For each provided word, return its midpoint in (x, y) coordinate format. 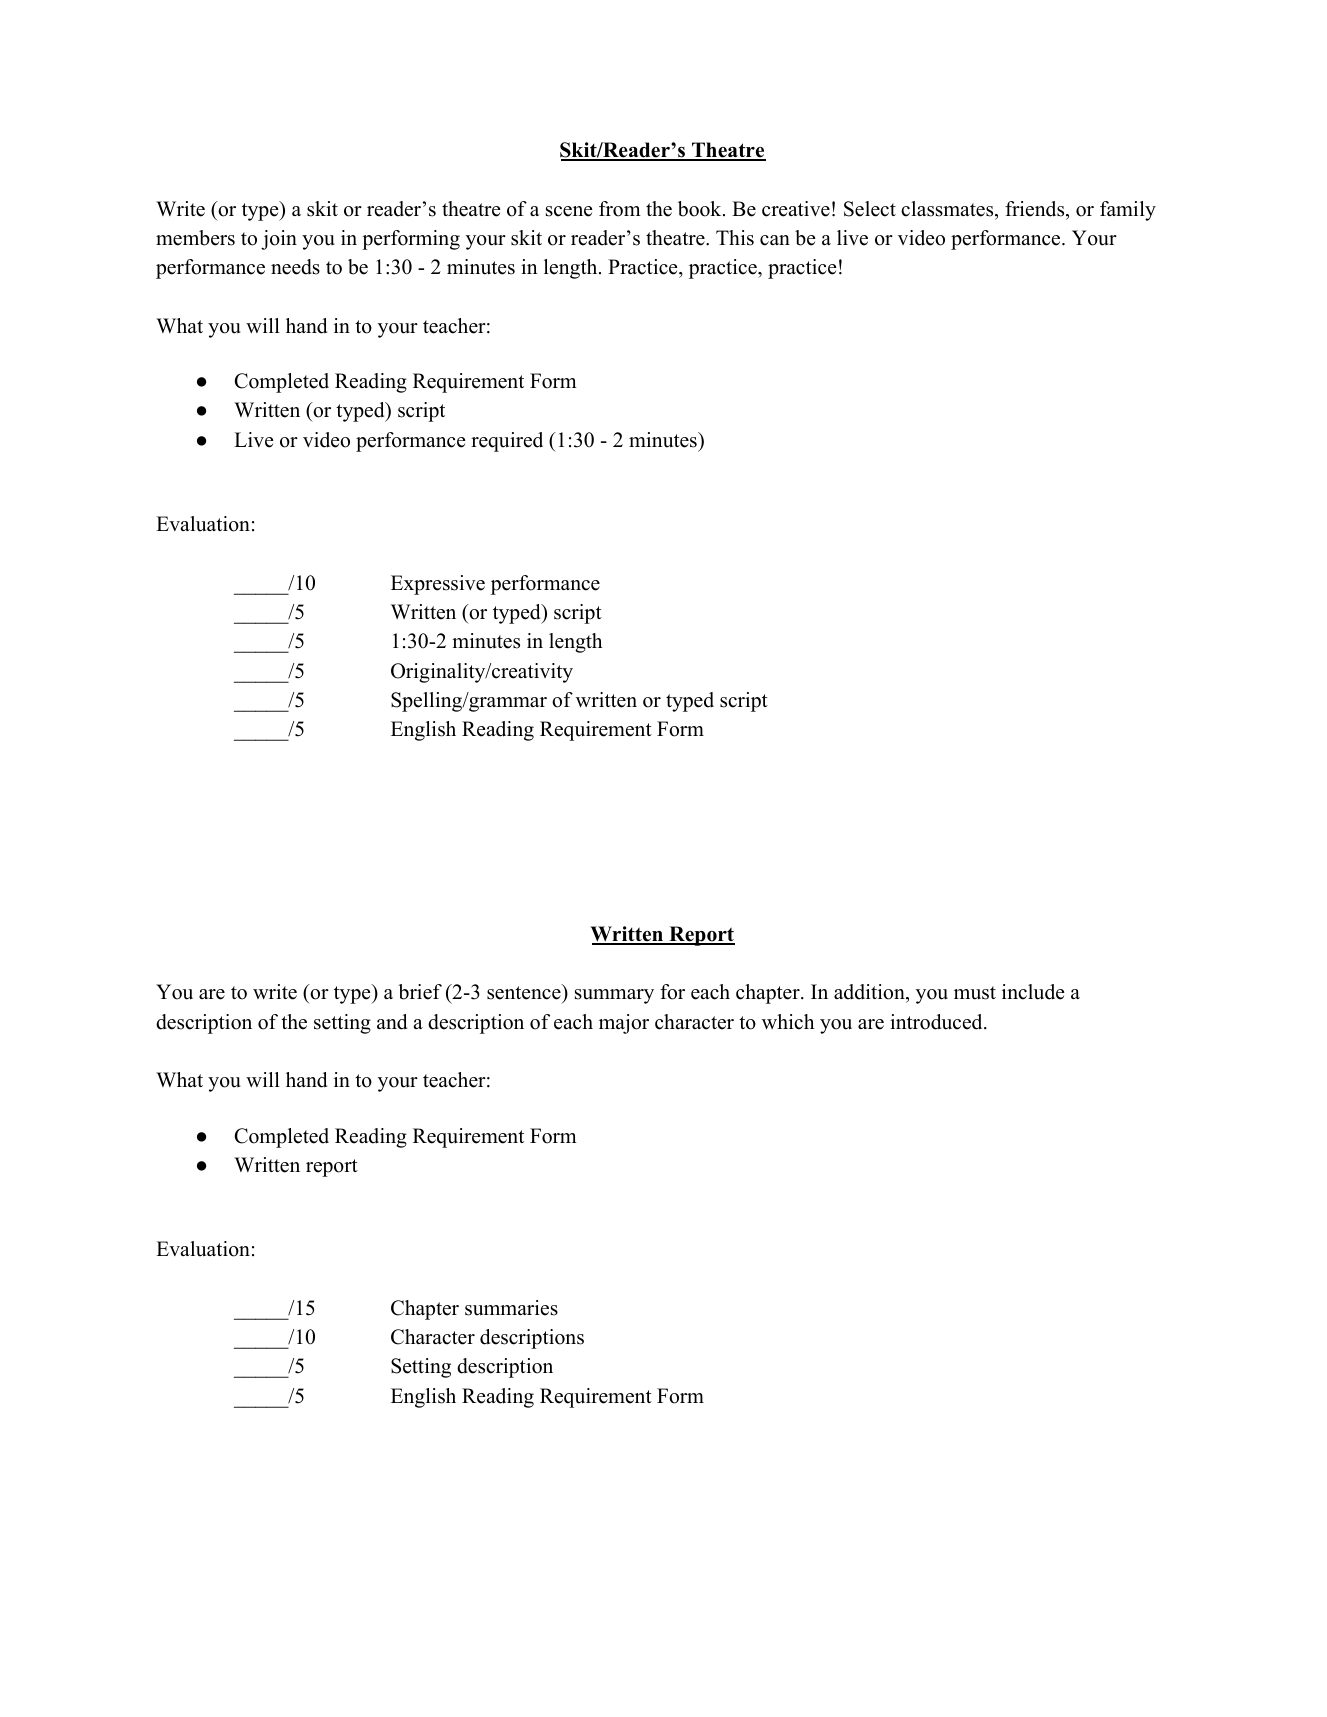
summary (614, 996)
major (624, 1024)
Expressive (438, 585)
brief (420, 992)
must (975, 993)
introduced (936, 1022)
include (1033, 992)
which (788, 1022)
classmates (947, 209)
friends (1034, 209)
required (507, 442)
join (279, 240)
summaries (511, 1308)
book (699, 209)
